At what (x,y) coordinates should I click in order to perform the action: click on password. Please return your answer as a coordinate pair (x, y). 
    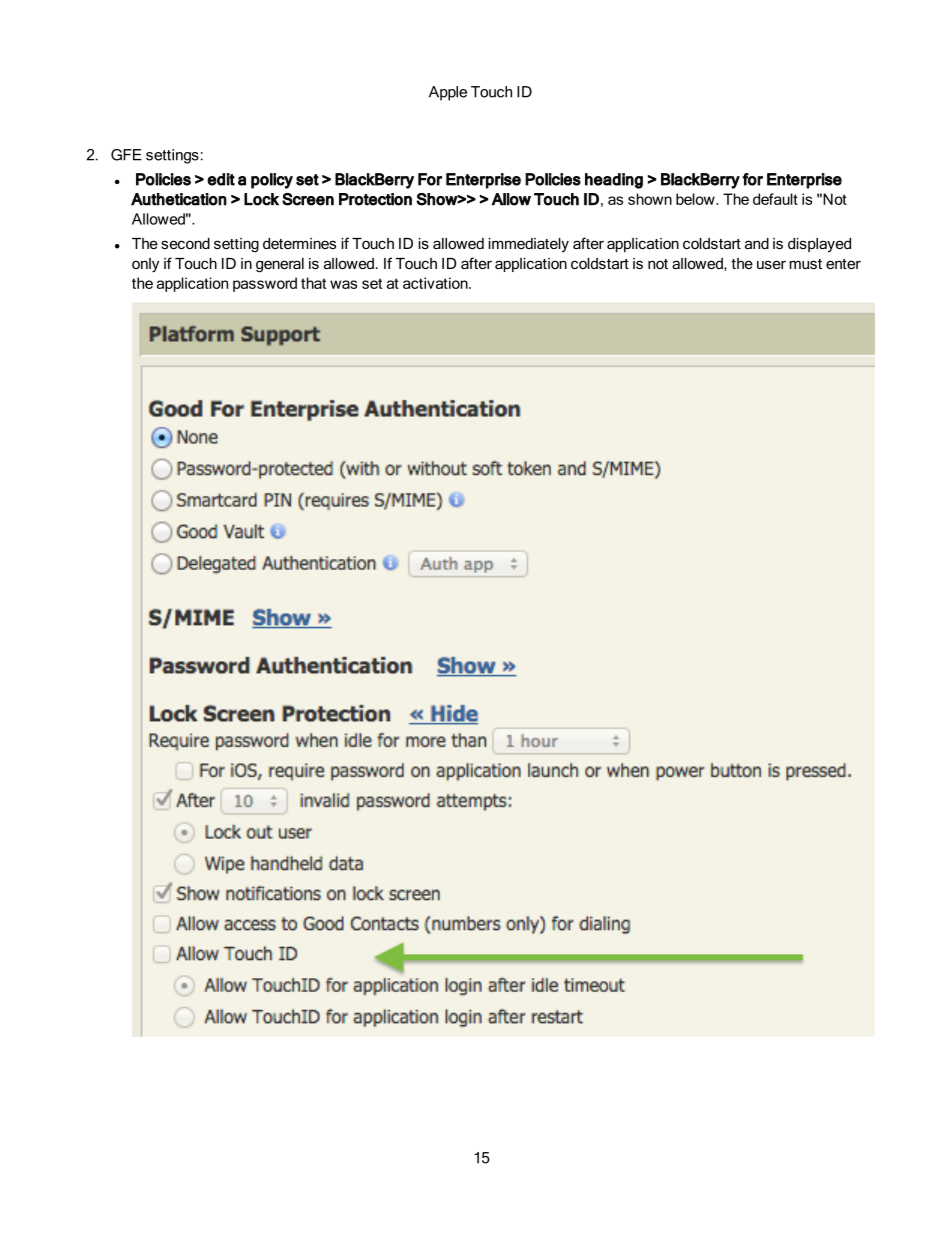
    Looking at the image, I should click on (265, 284).
